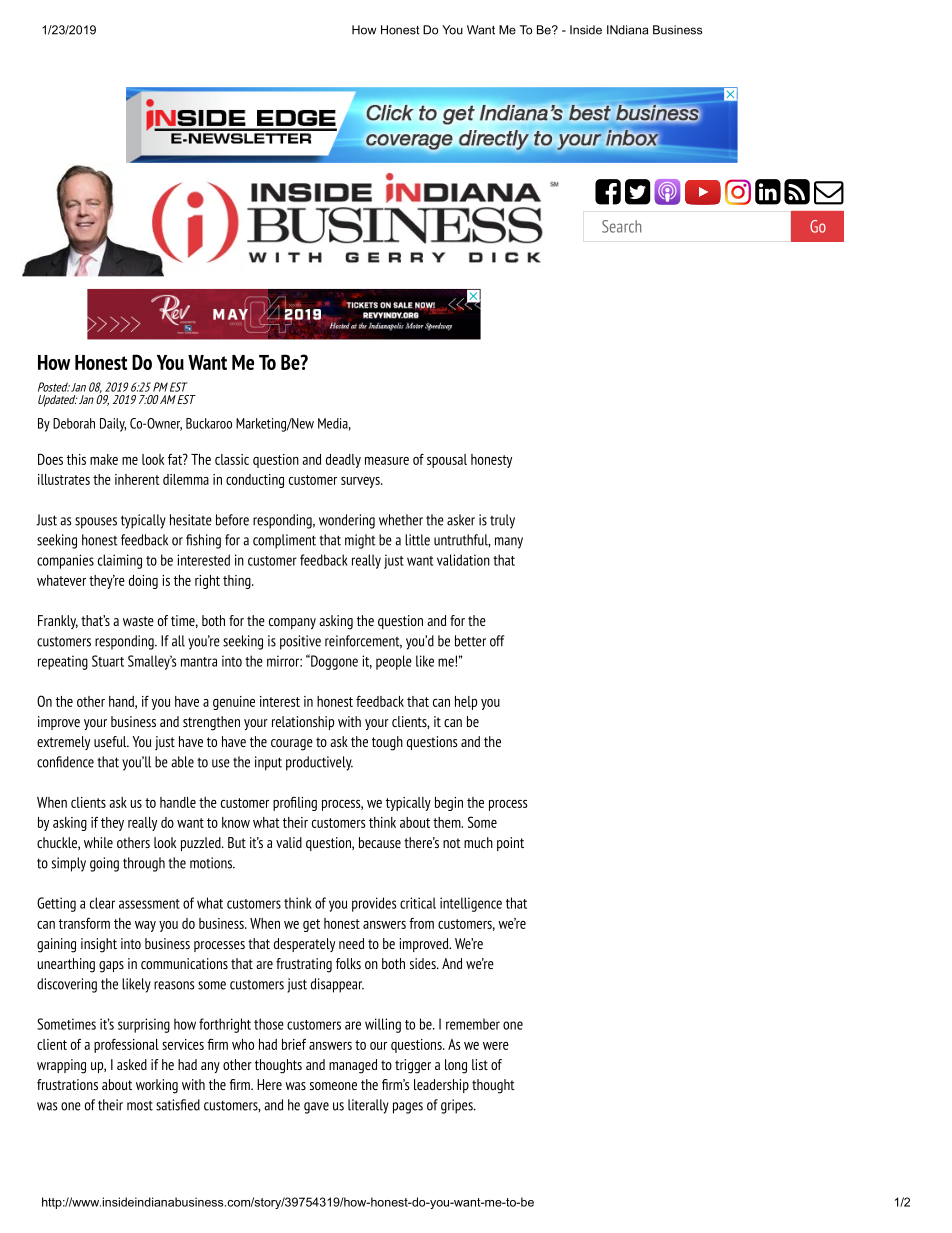  Describe the element at coordinates (466, 703) in the image. I see `help` at that location.
